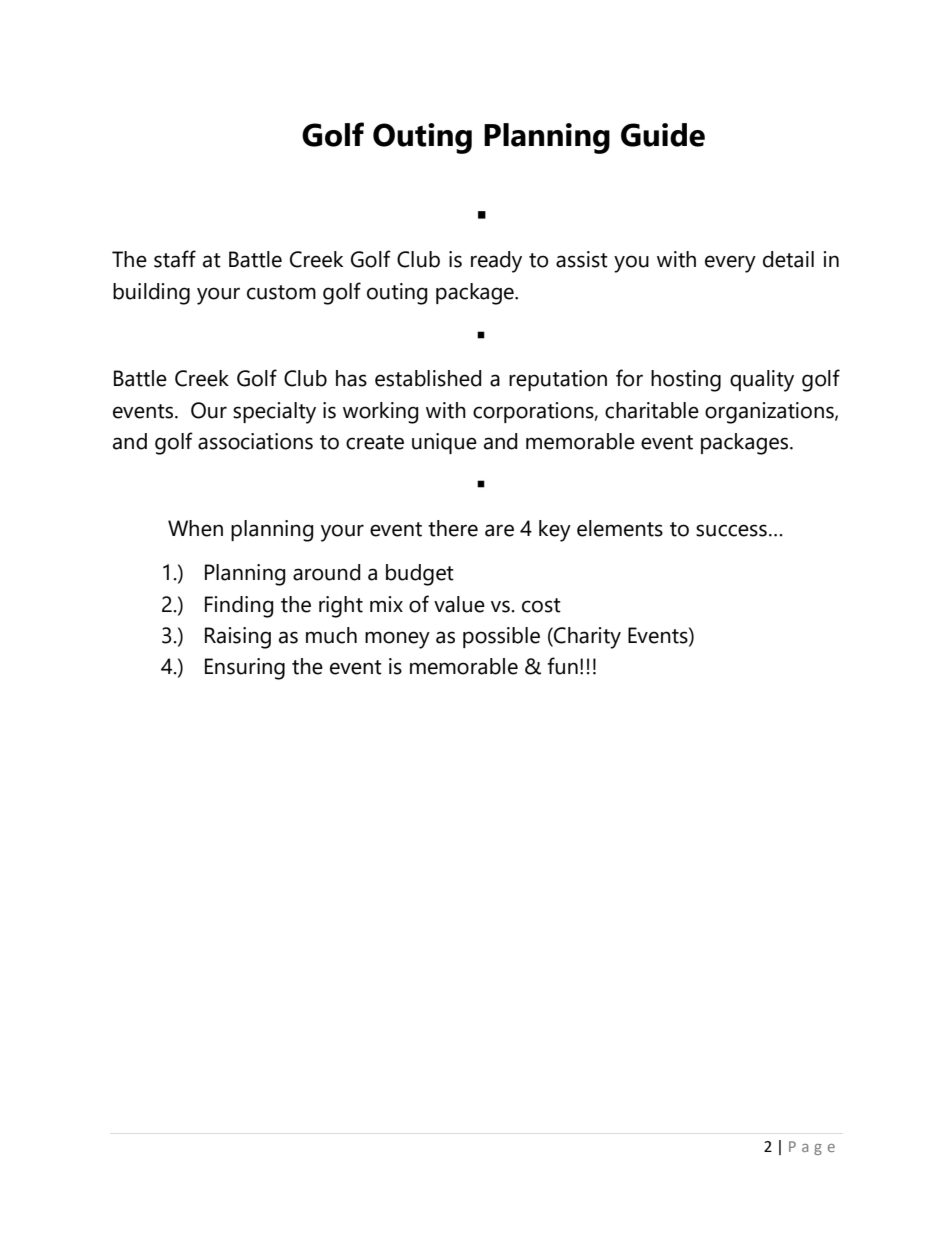 This screenshot has width=952, height=1233. I want to click on detail, so click(788, 259).
